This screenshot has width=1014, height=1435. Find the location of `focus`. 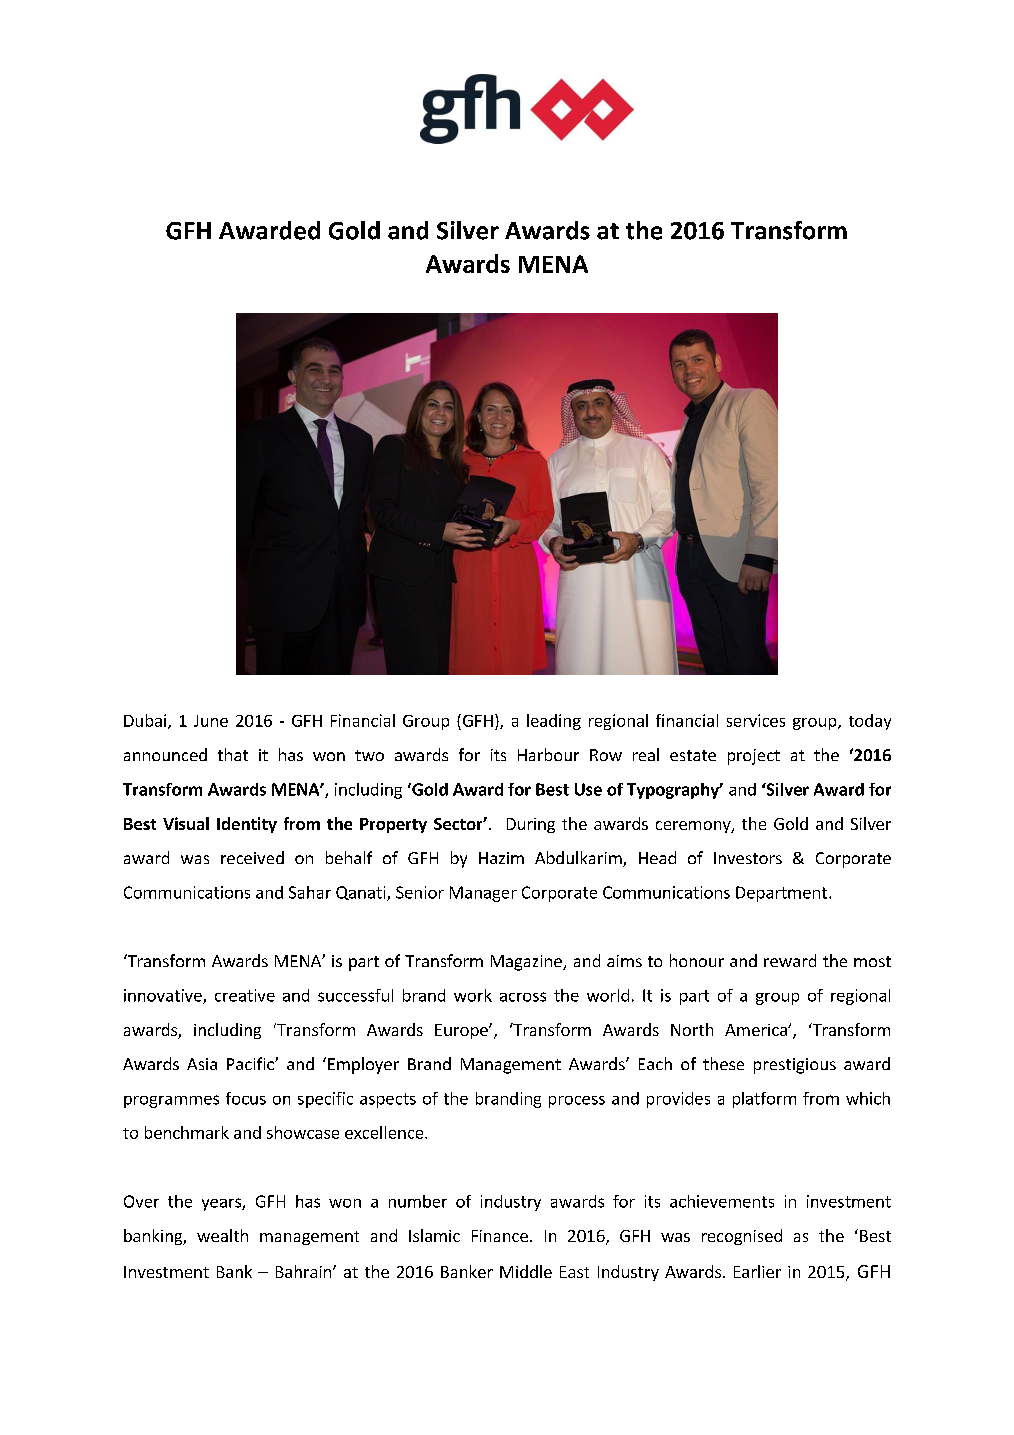

focus is located at coordinates (246, 1098).
